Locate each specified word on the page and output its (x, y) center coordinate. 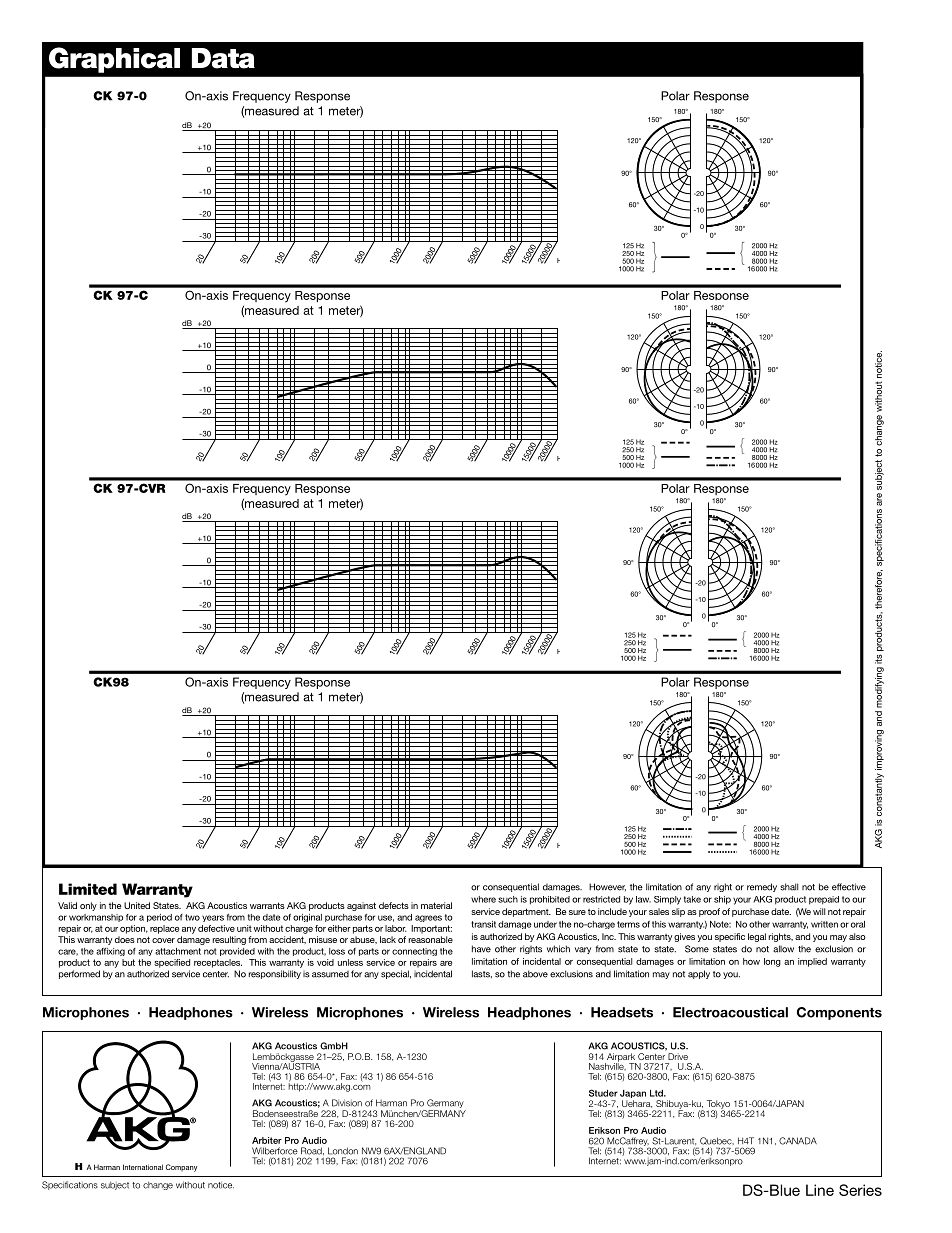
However (607, 887)
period (159, 918)
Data (223, 58)
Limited (88, 889)
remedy (762, 887)
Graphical (114, 60)
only (88, 906)
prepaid (824, 900)
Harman (391, 1103)
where (483, 899)
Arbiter (267, 1140)
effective (849, 887)
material (436, 905)
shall (789, 887)
